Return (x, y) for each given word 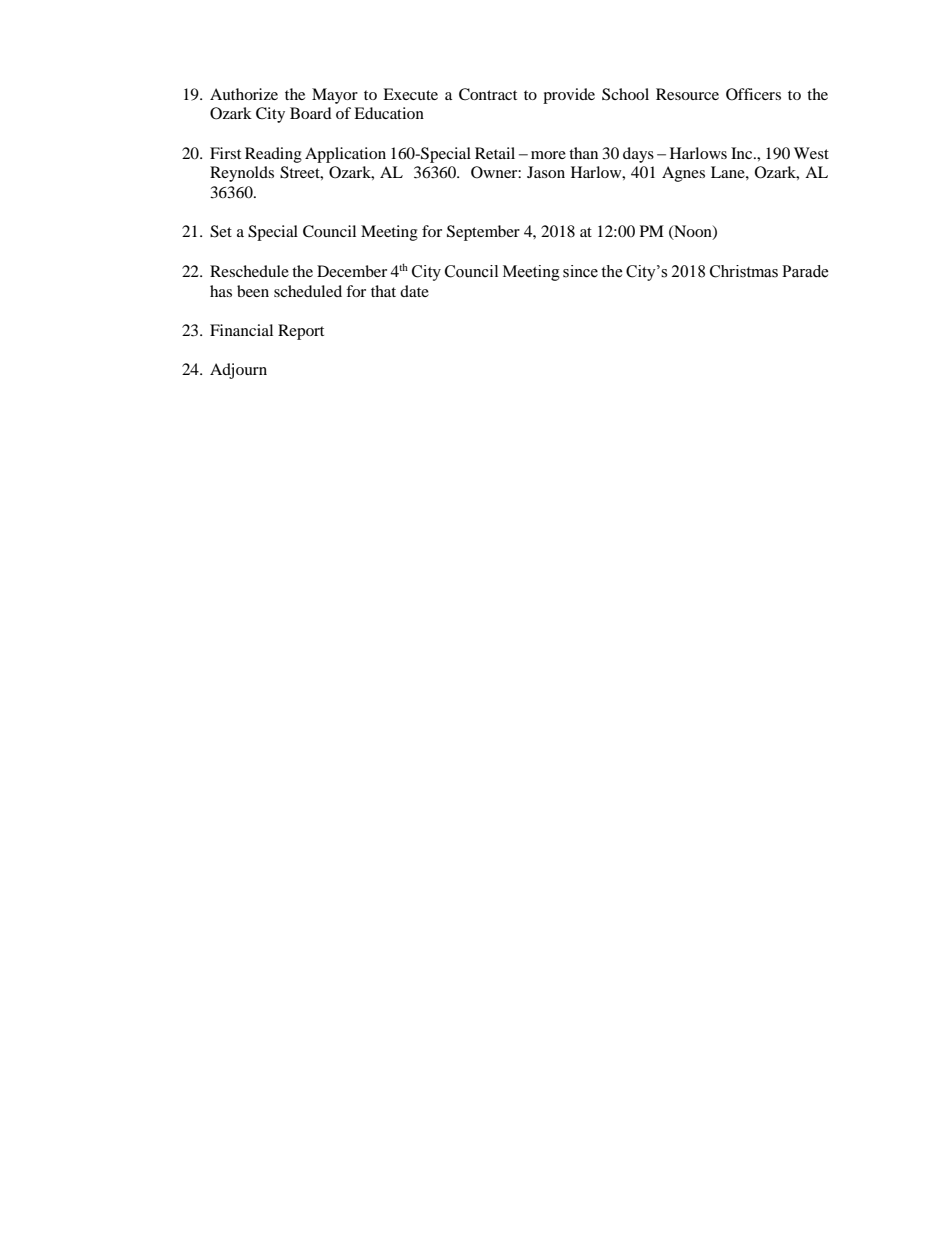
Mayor (335, 96)
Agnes (683, 174)
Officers (753, 94)
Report (301, 332)
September (483, 233)
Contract (488, 94)
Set (221, 231)
